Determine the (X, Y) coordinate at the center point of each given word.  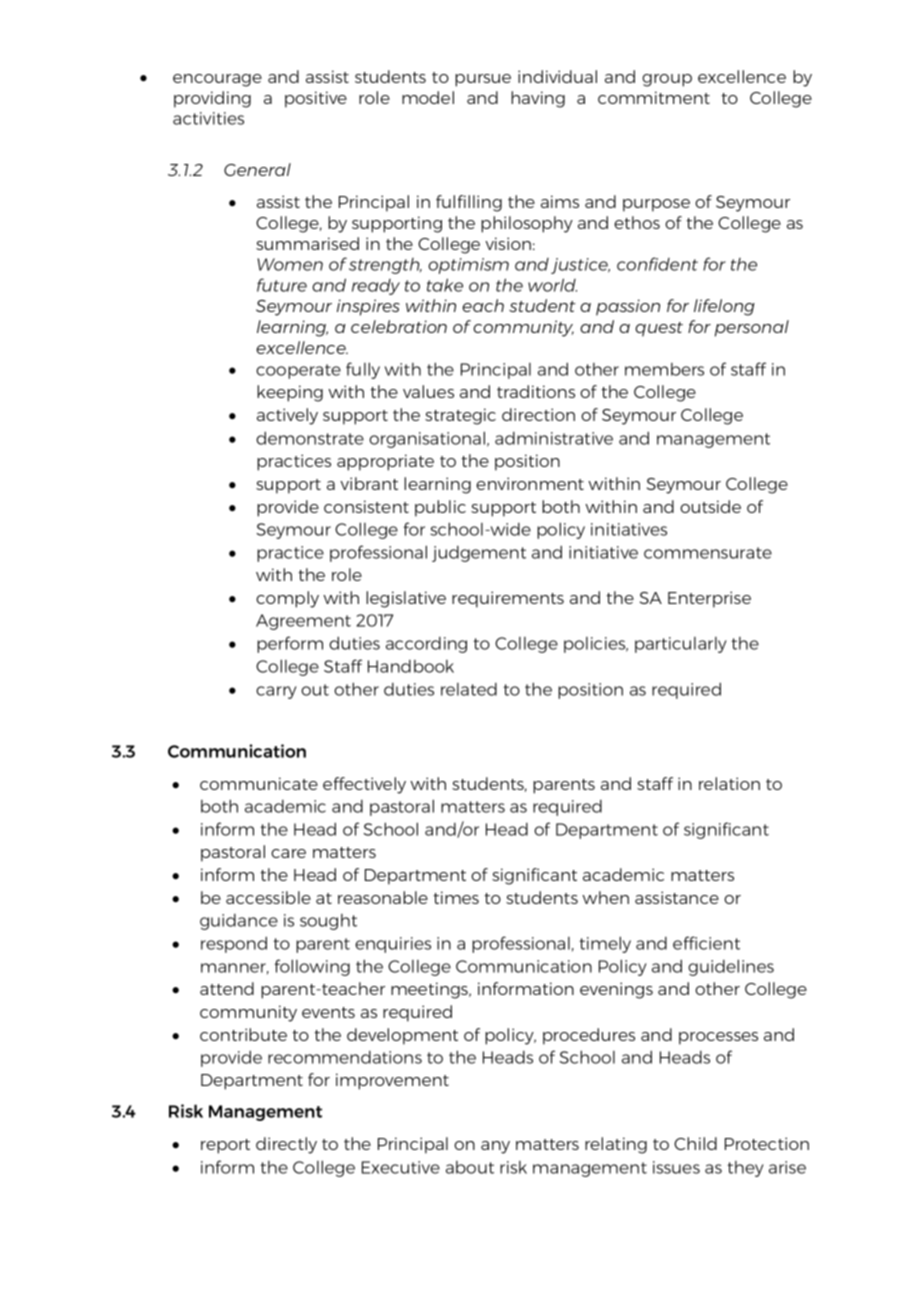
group (667, 80)
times (456, 897)
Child (695, 1143)
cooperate (298, 371)
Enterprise (709, 599)
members (664, 369)
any (495, 1147)
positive (316, 99)
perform (290, 644)
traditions (536, 391)
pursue (483, 80)
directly (286, 1145)
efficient (706, 943)
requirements (508, 599)
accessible (268, 897)
